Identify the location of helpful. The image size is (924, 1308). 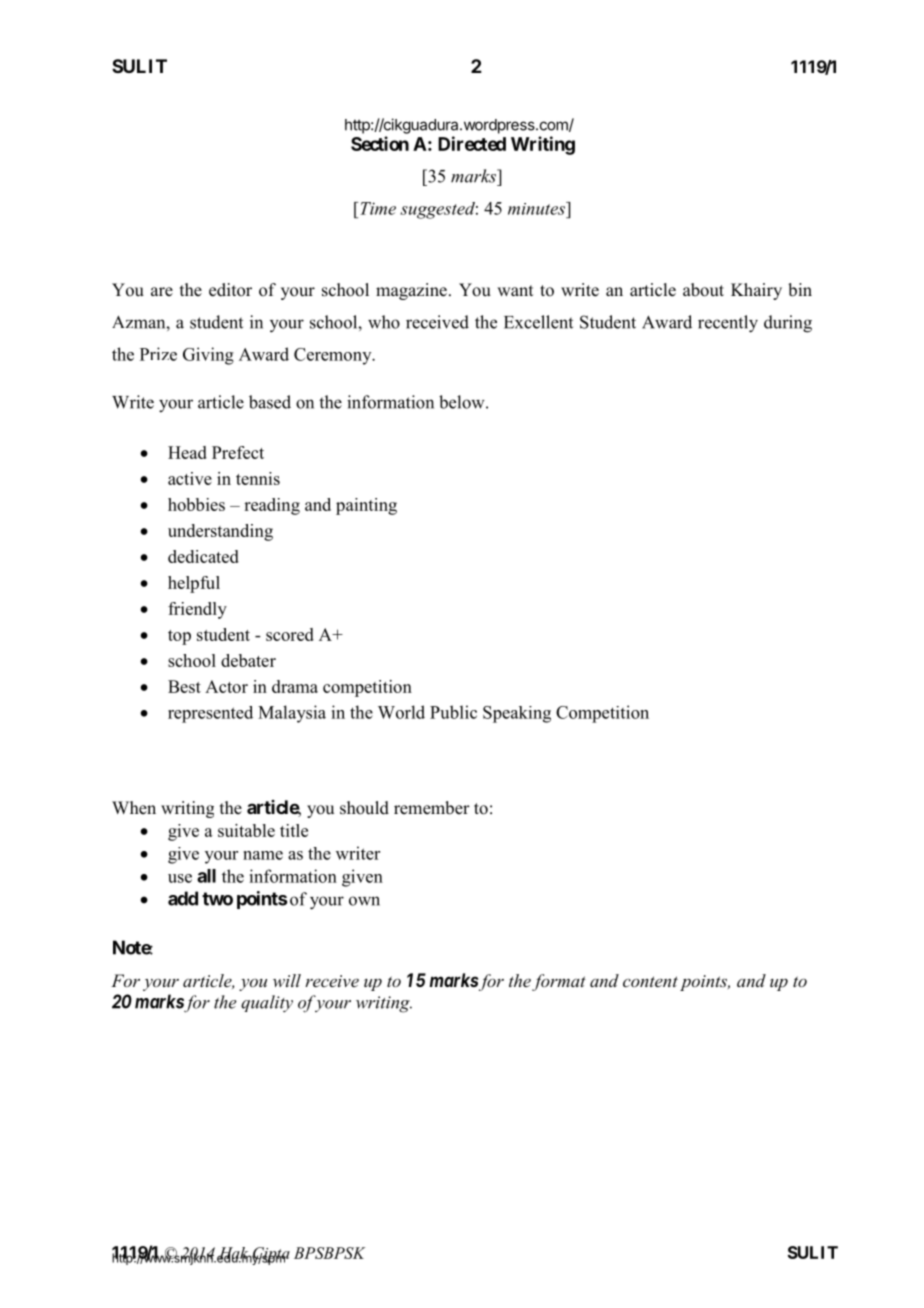
(194, 584).
